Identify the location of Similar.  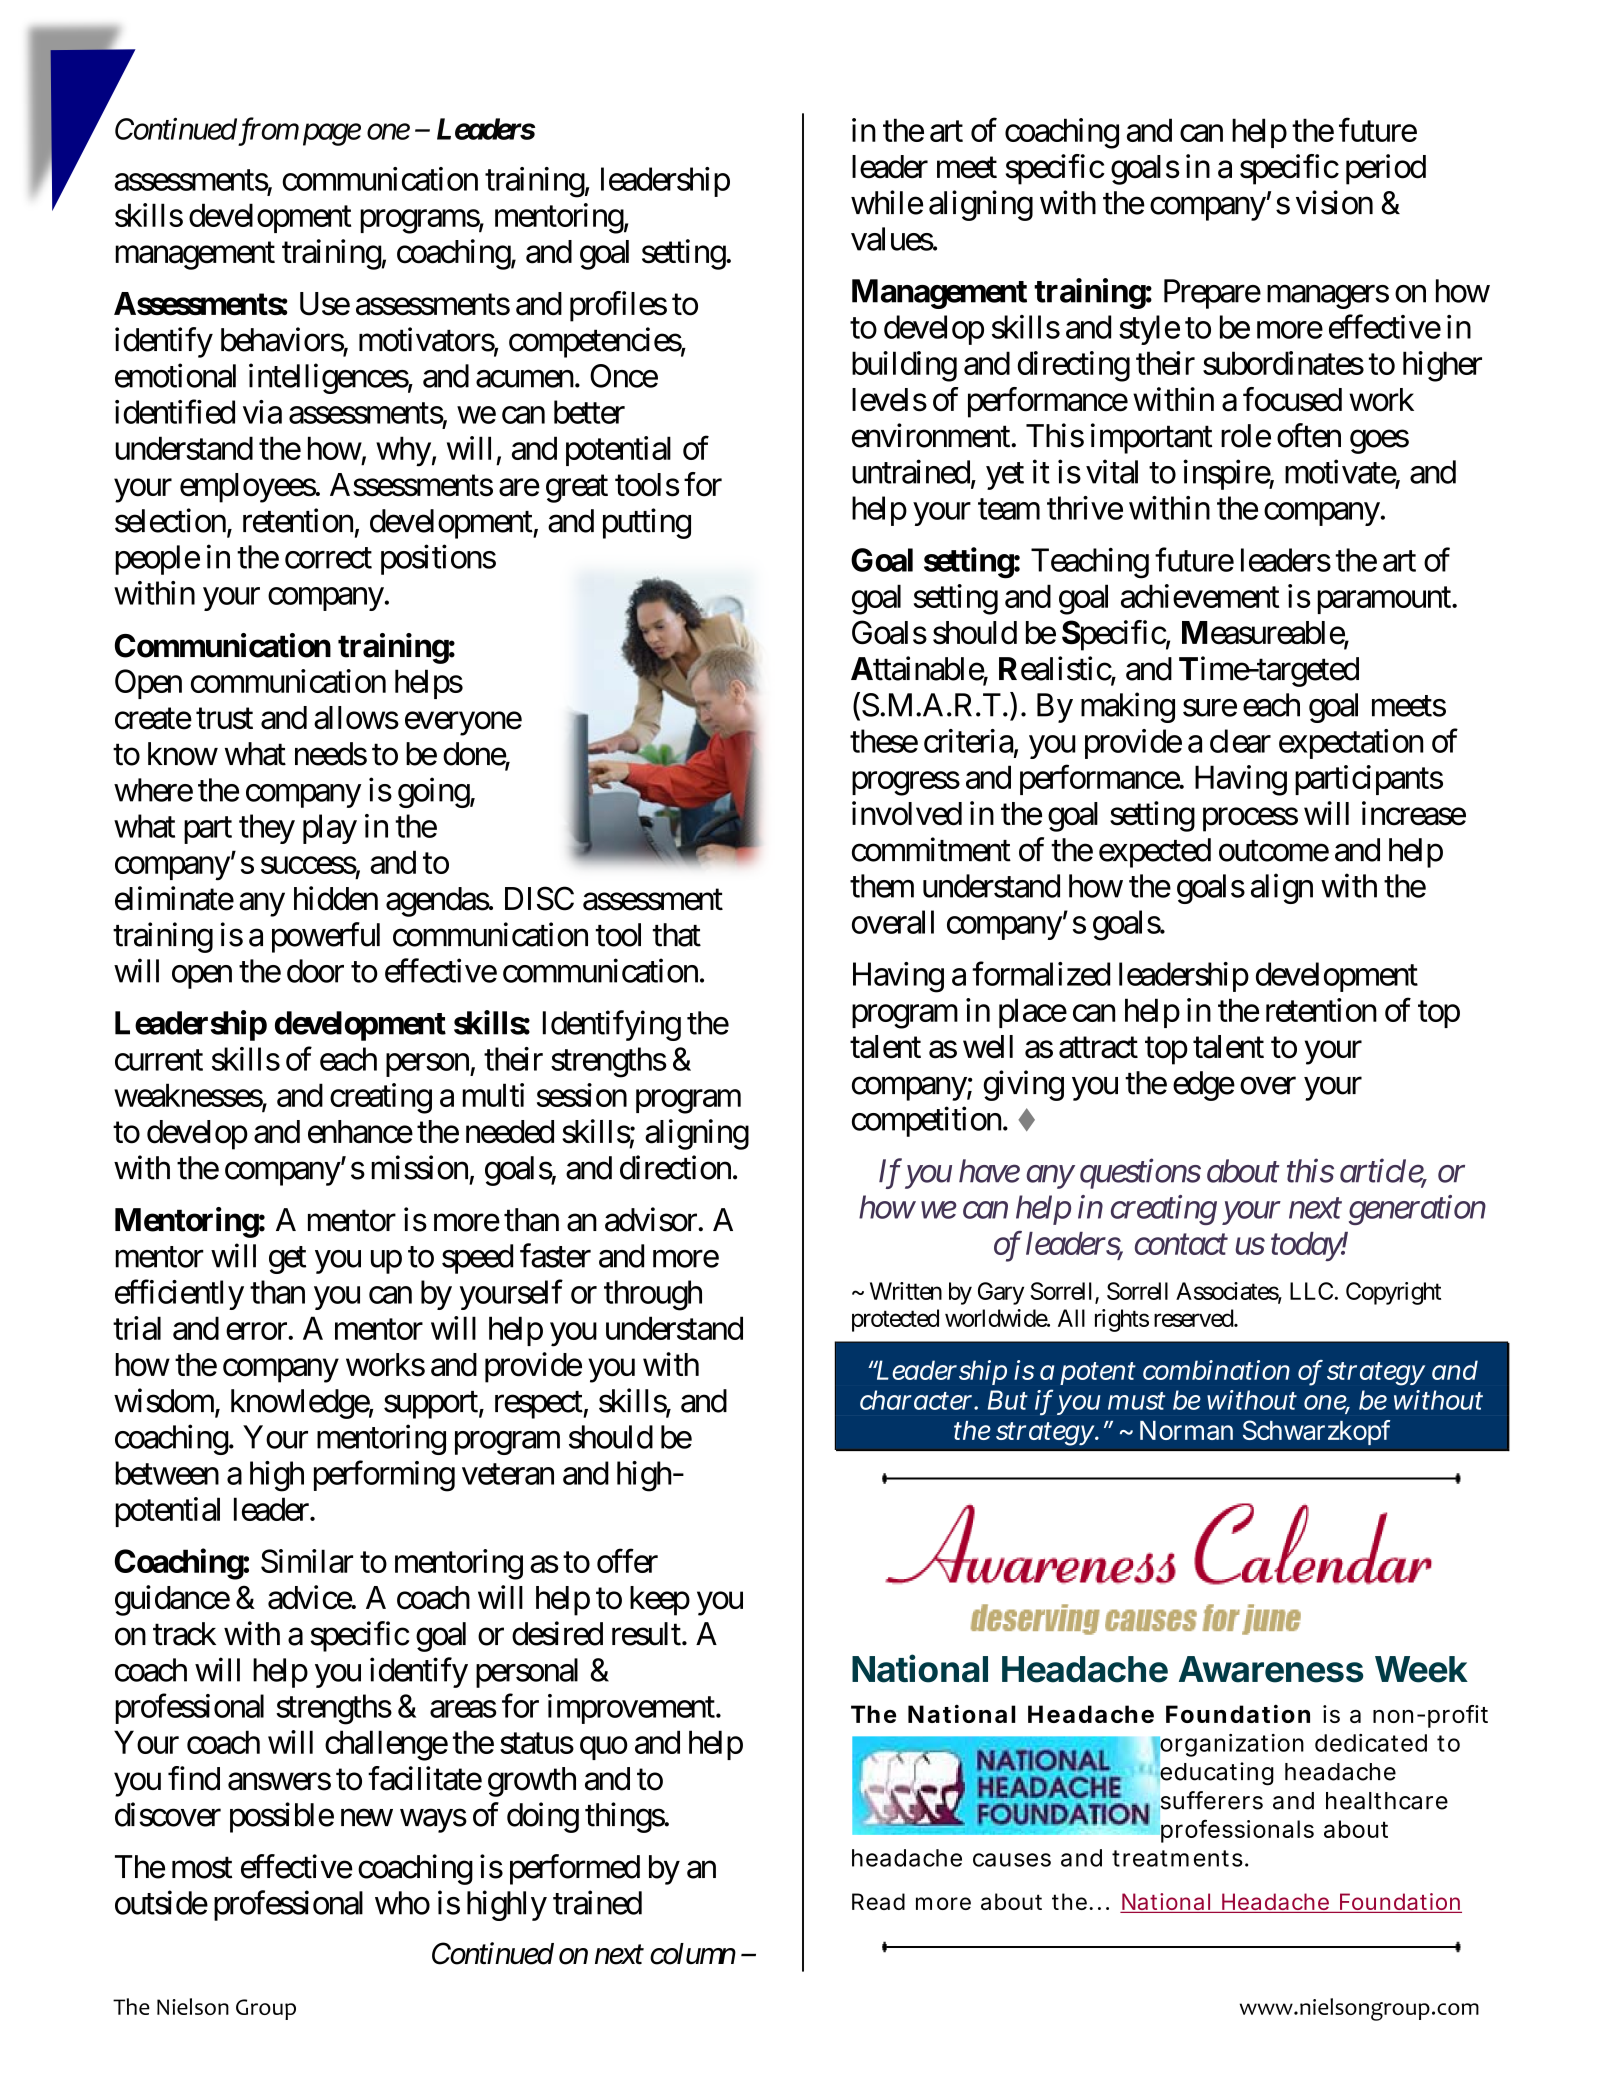
(307, 1561).
